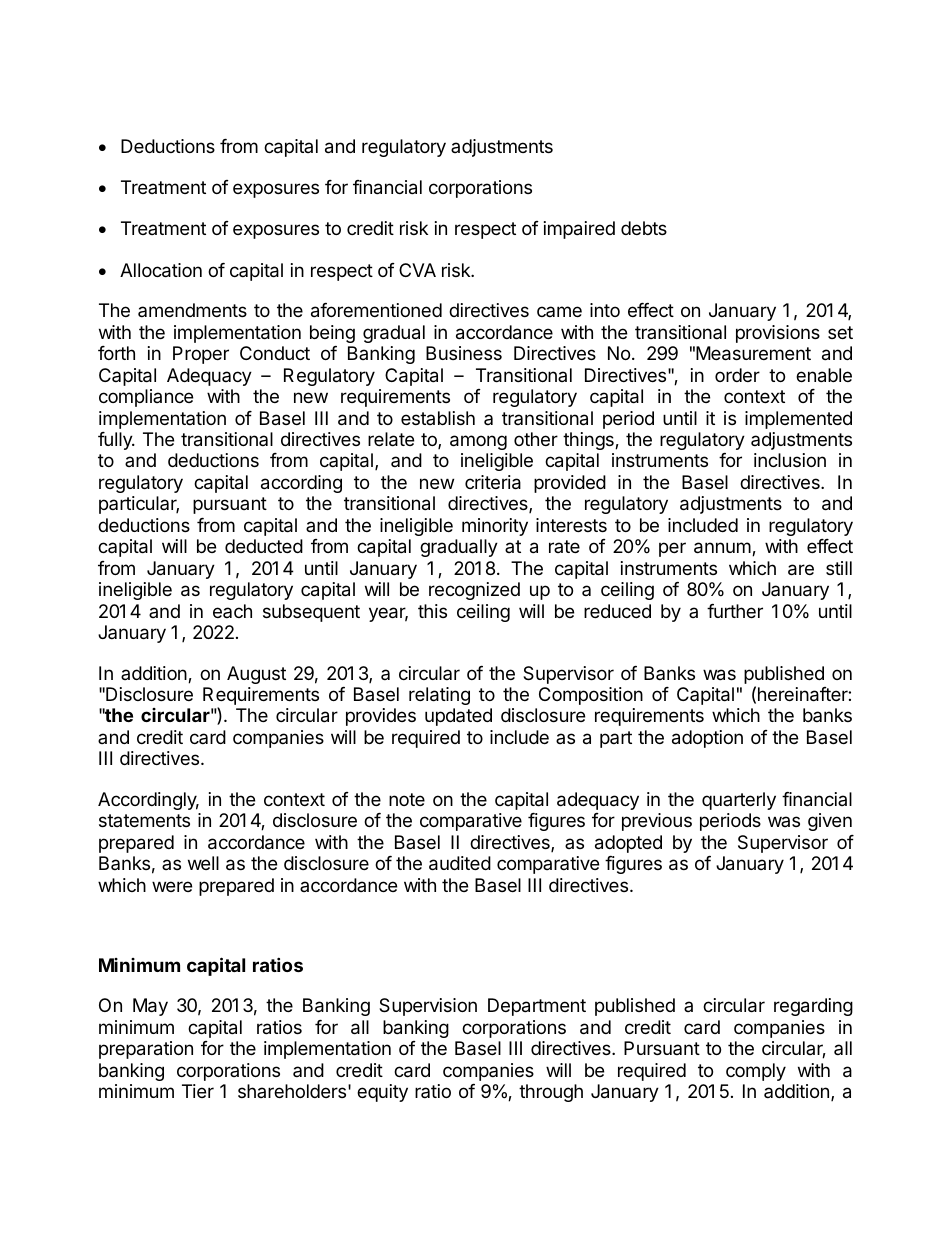  I want to click on through, so click(551, 1093).
